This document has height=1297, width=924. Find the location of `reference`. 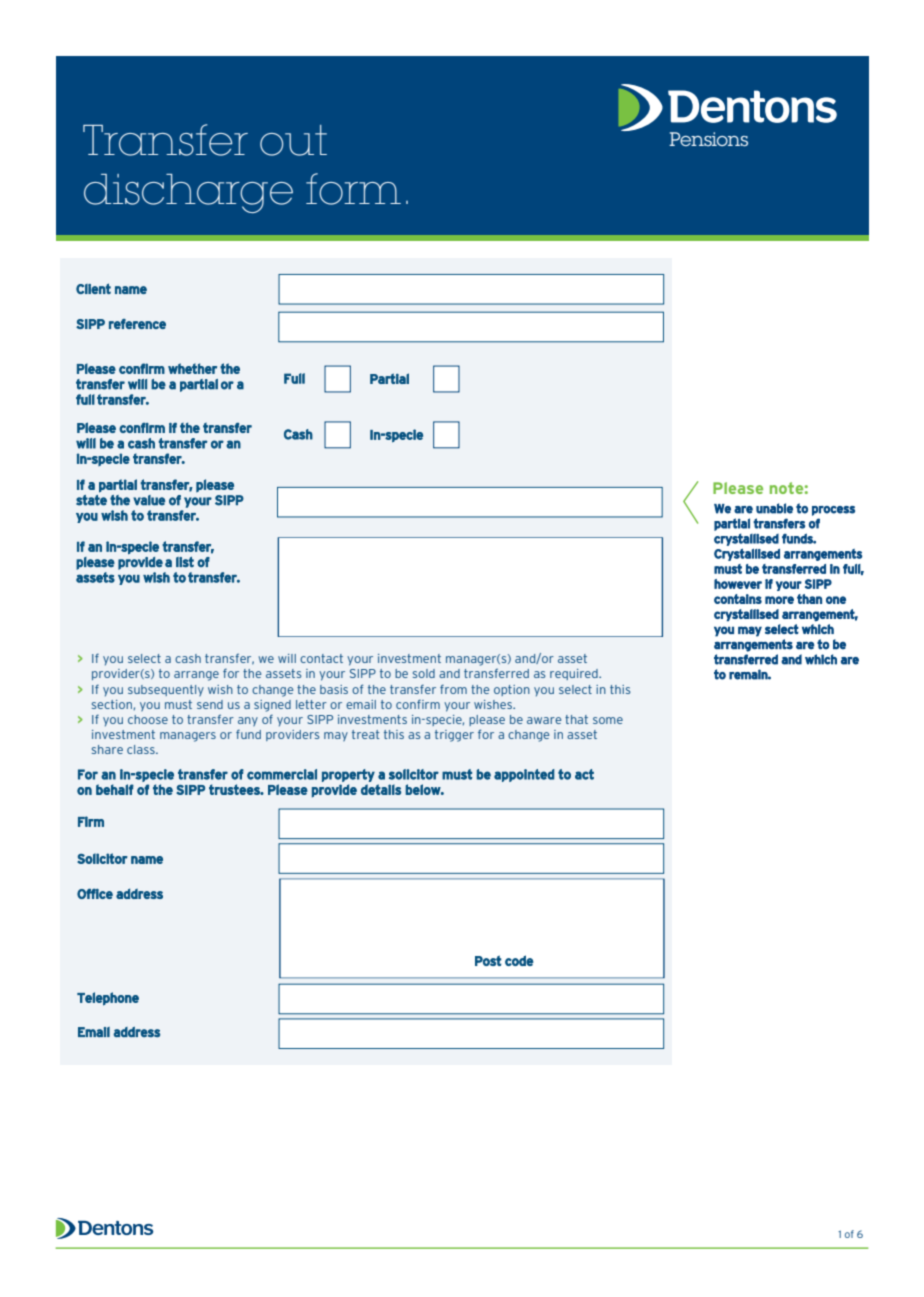

reference is located at coordinates (137, 324).
